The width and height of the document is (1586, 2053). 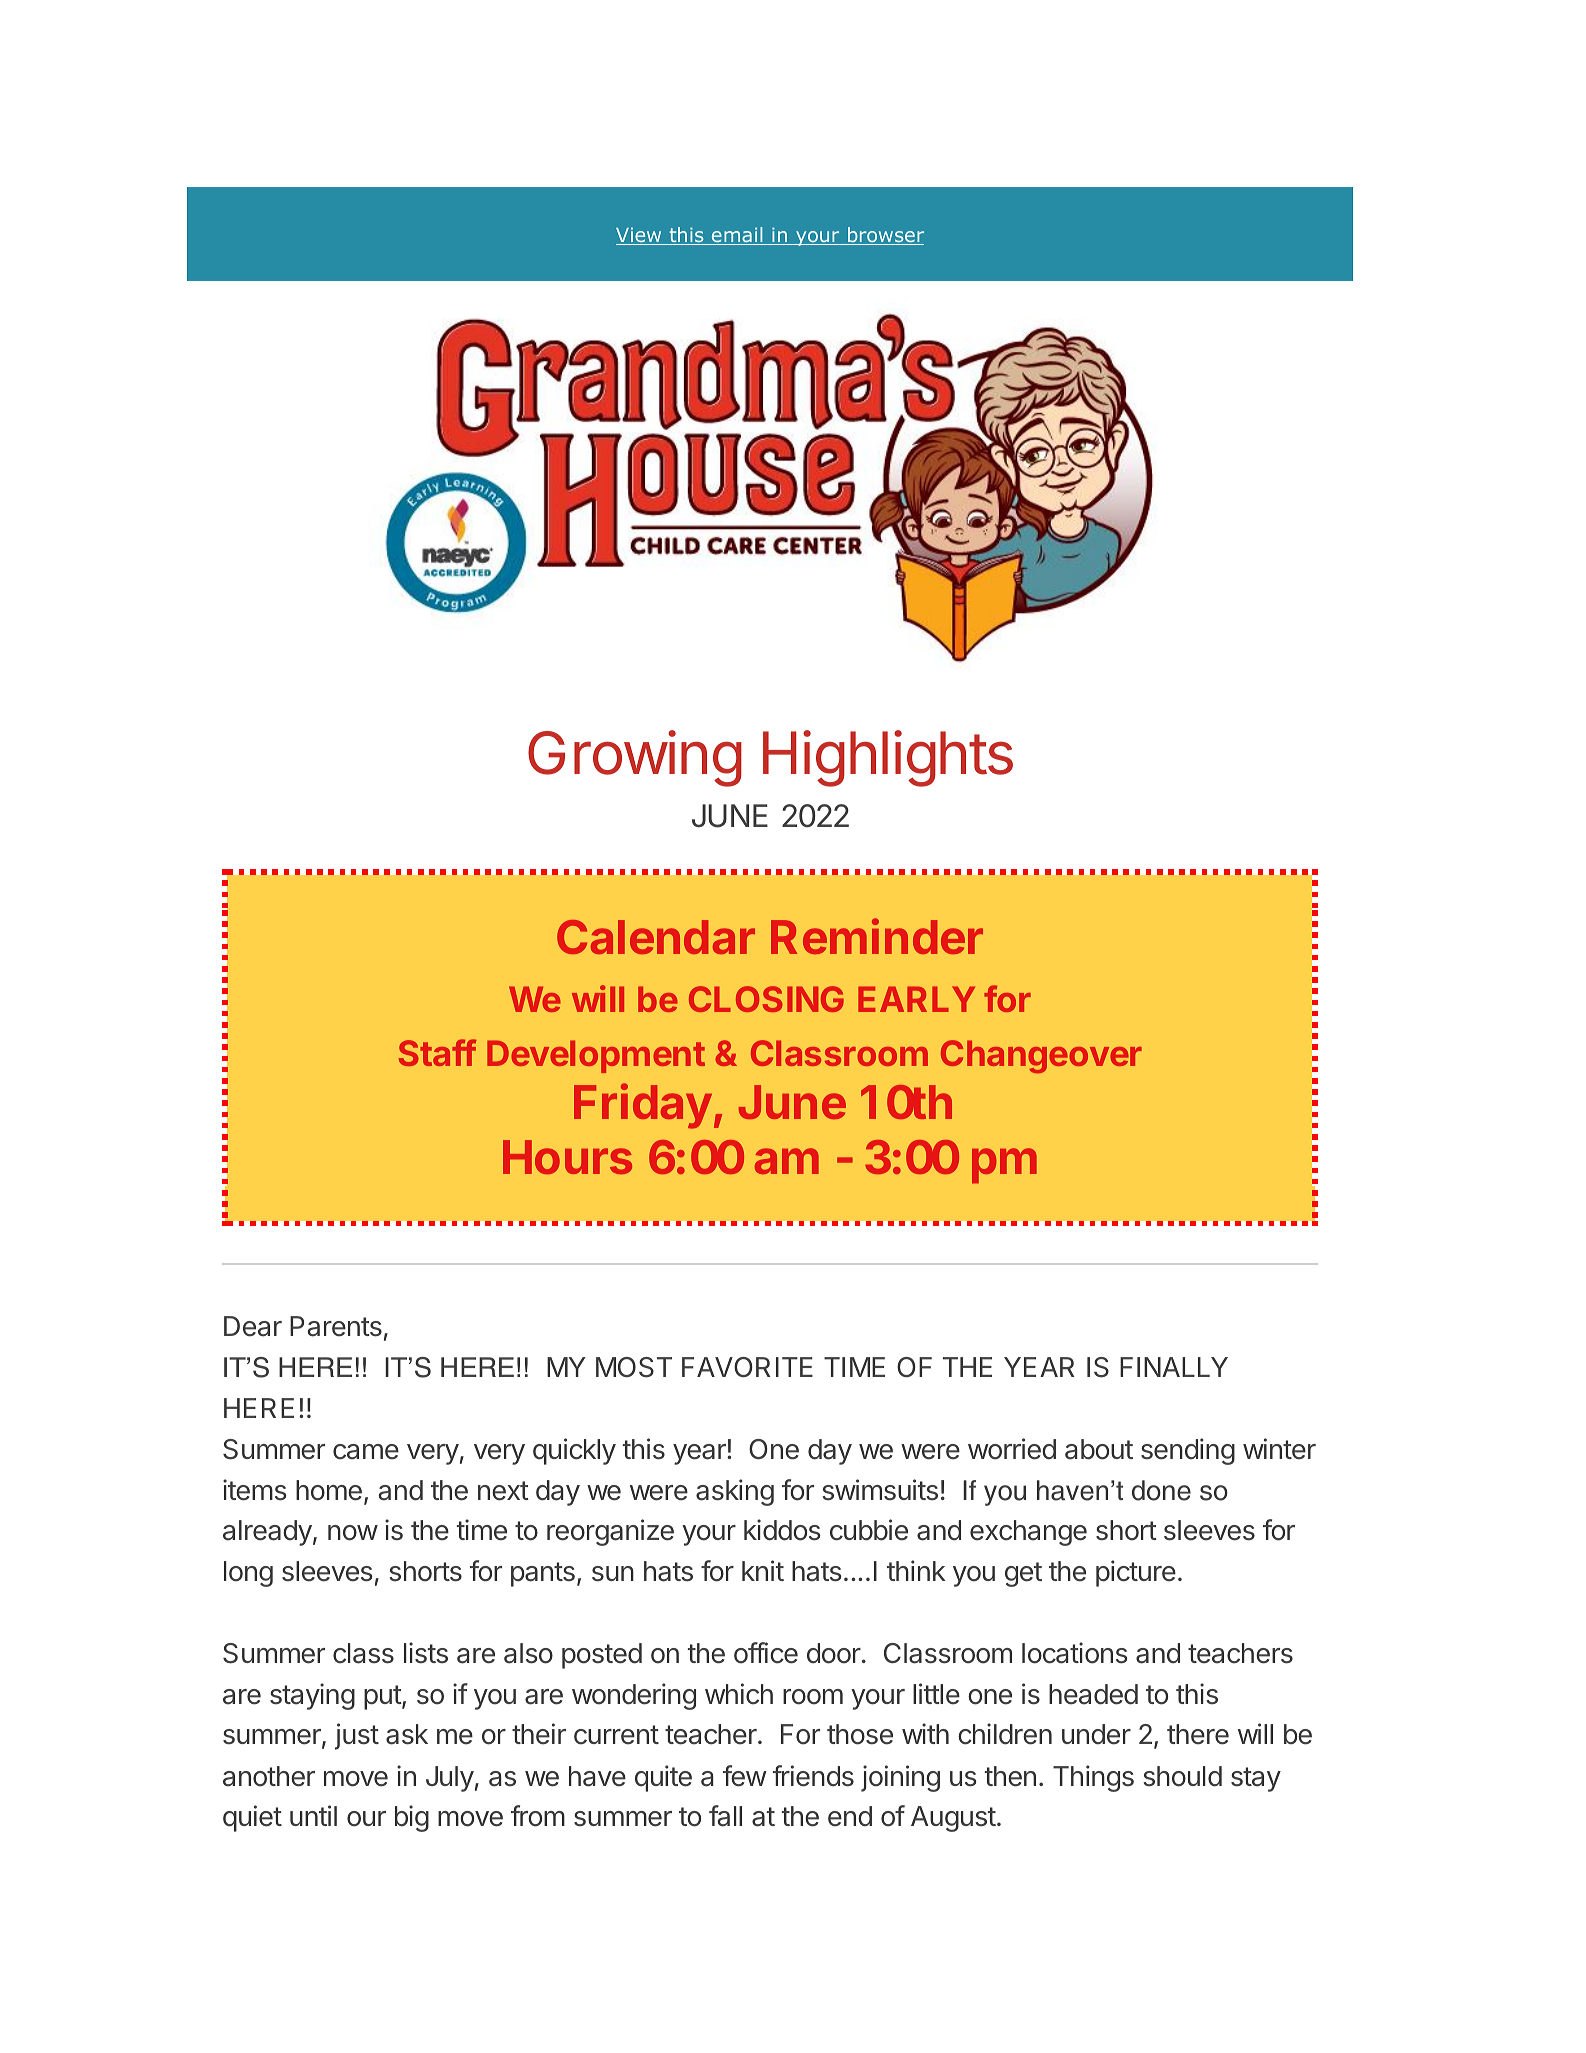 What do you see at coordinates (1041, 1057) in the document?
I see `Changeover` at bounding box center [1041, 1057].
